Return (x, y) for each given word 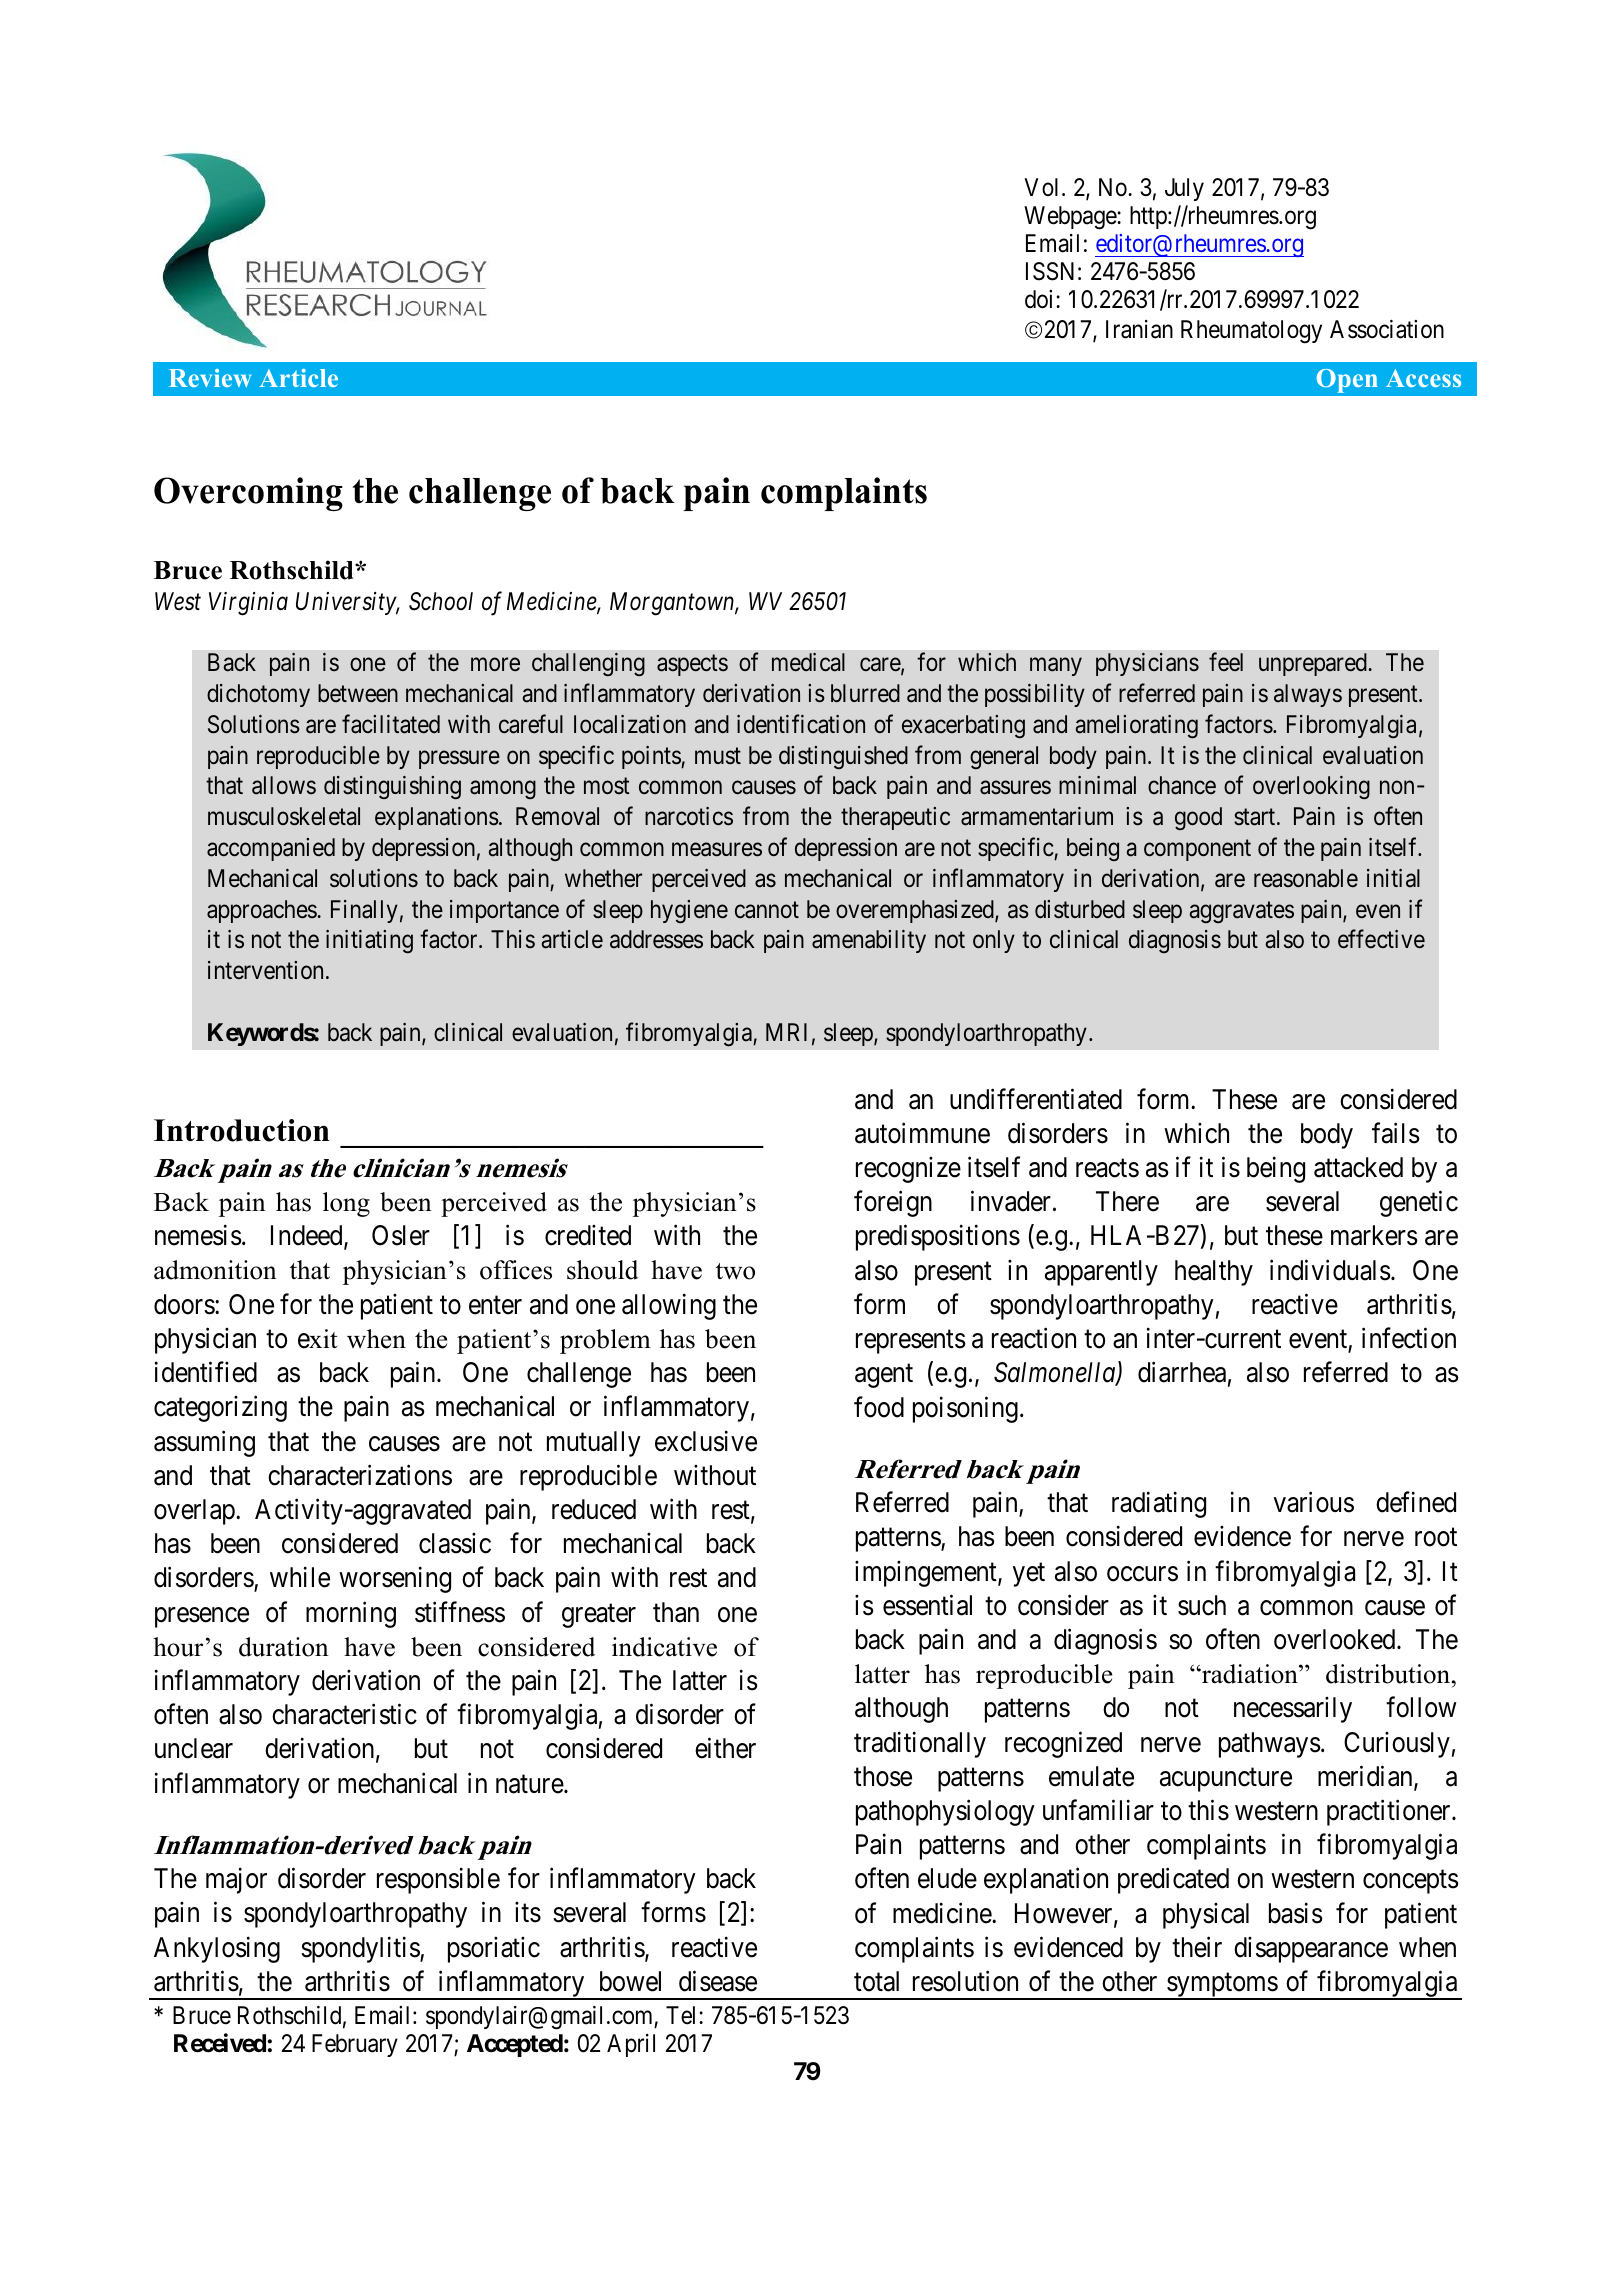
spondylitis (361, 1949)
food (879, 1407)
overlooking (1311, 787)
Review (210, 378)
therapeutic (895, 818)
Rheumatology (1251, 332)
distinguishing (392, 788)
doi (1041, 299)
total (876, 1981)
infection (1409, 1338)
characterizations (360, 1475)
